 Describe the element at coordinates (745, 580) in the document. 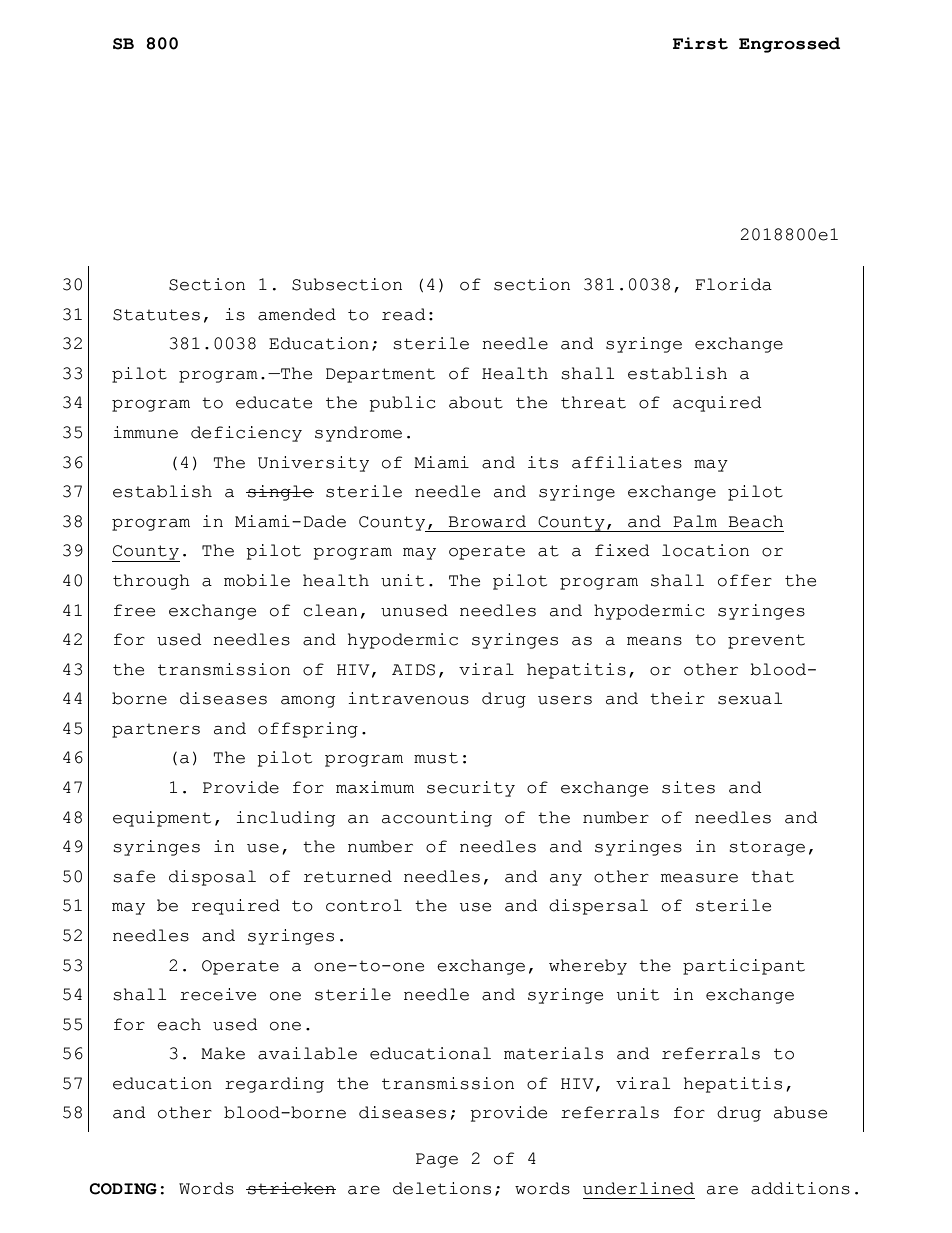

I see `offer` at that location.
